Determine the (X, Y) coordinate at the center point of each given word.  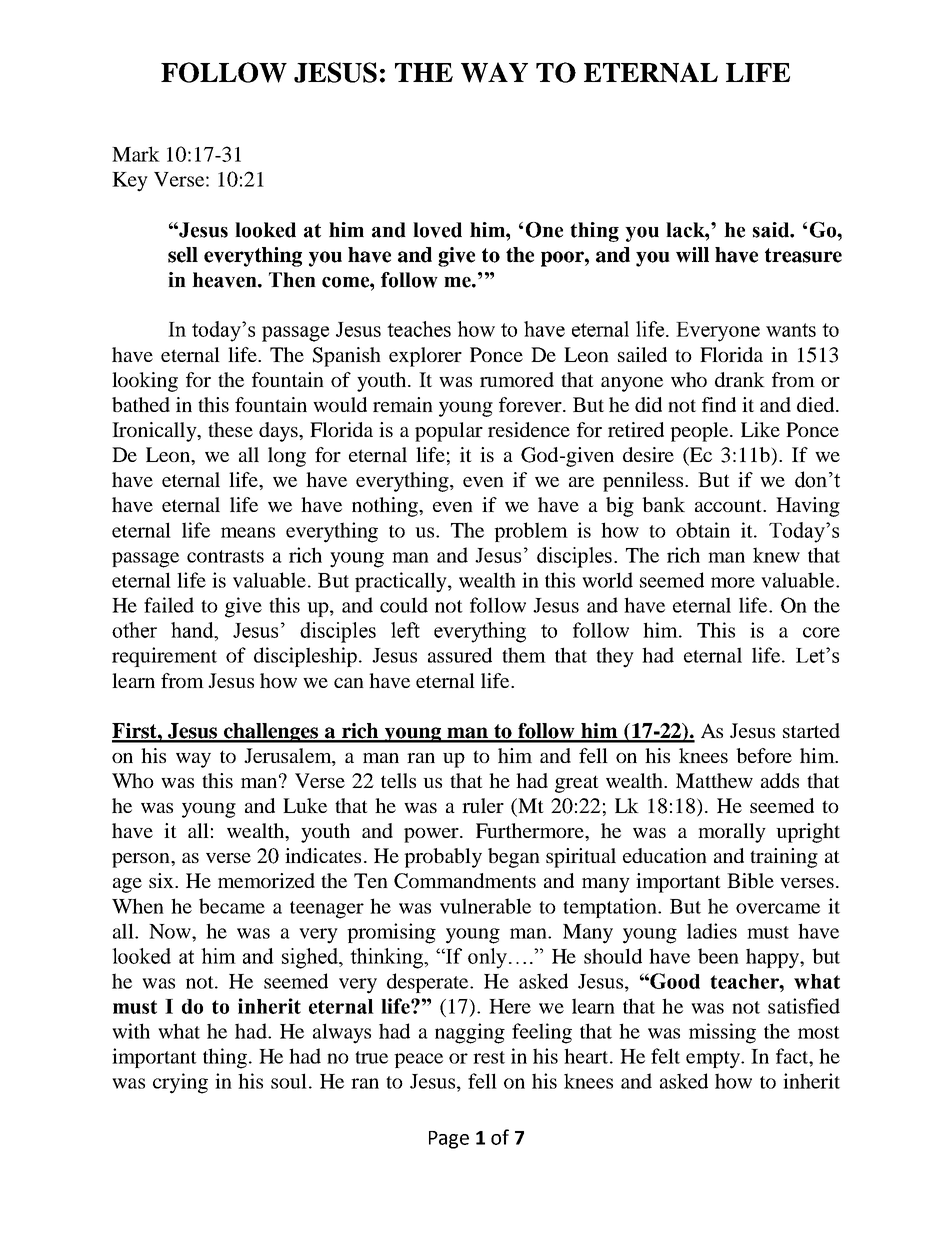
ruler (483, 805)
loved (437, 230)
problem (531, 532)
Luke (305, 805)
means (248, 532)
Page (449, 1140)
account (729, 505)
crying (180, 1083)
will (692, 255)
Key (130, 182)
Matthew (714, 780)
